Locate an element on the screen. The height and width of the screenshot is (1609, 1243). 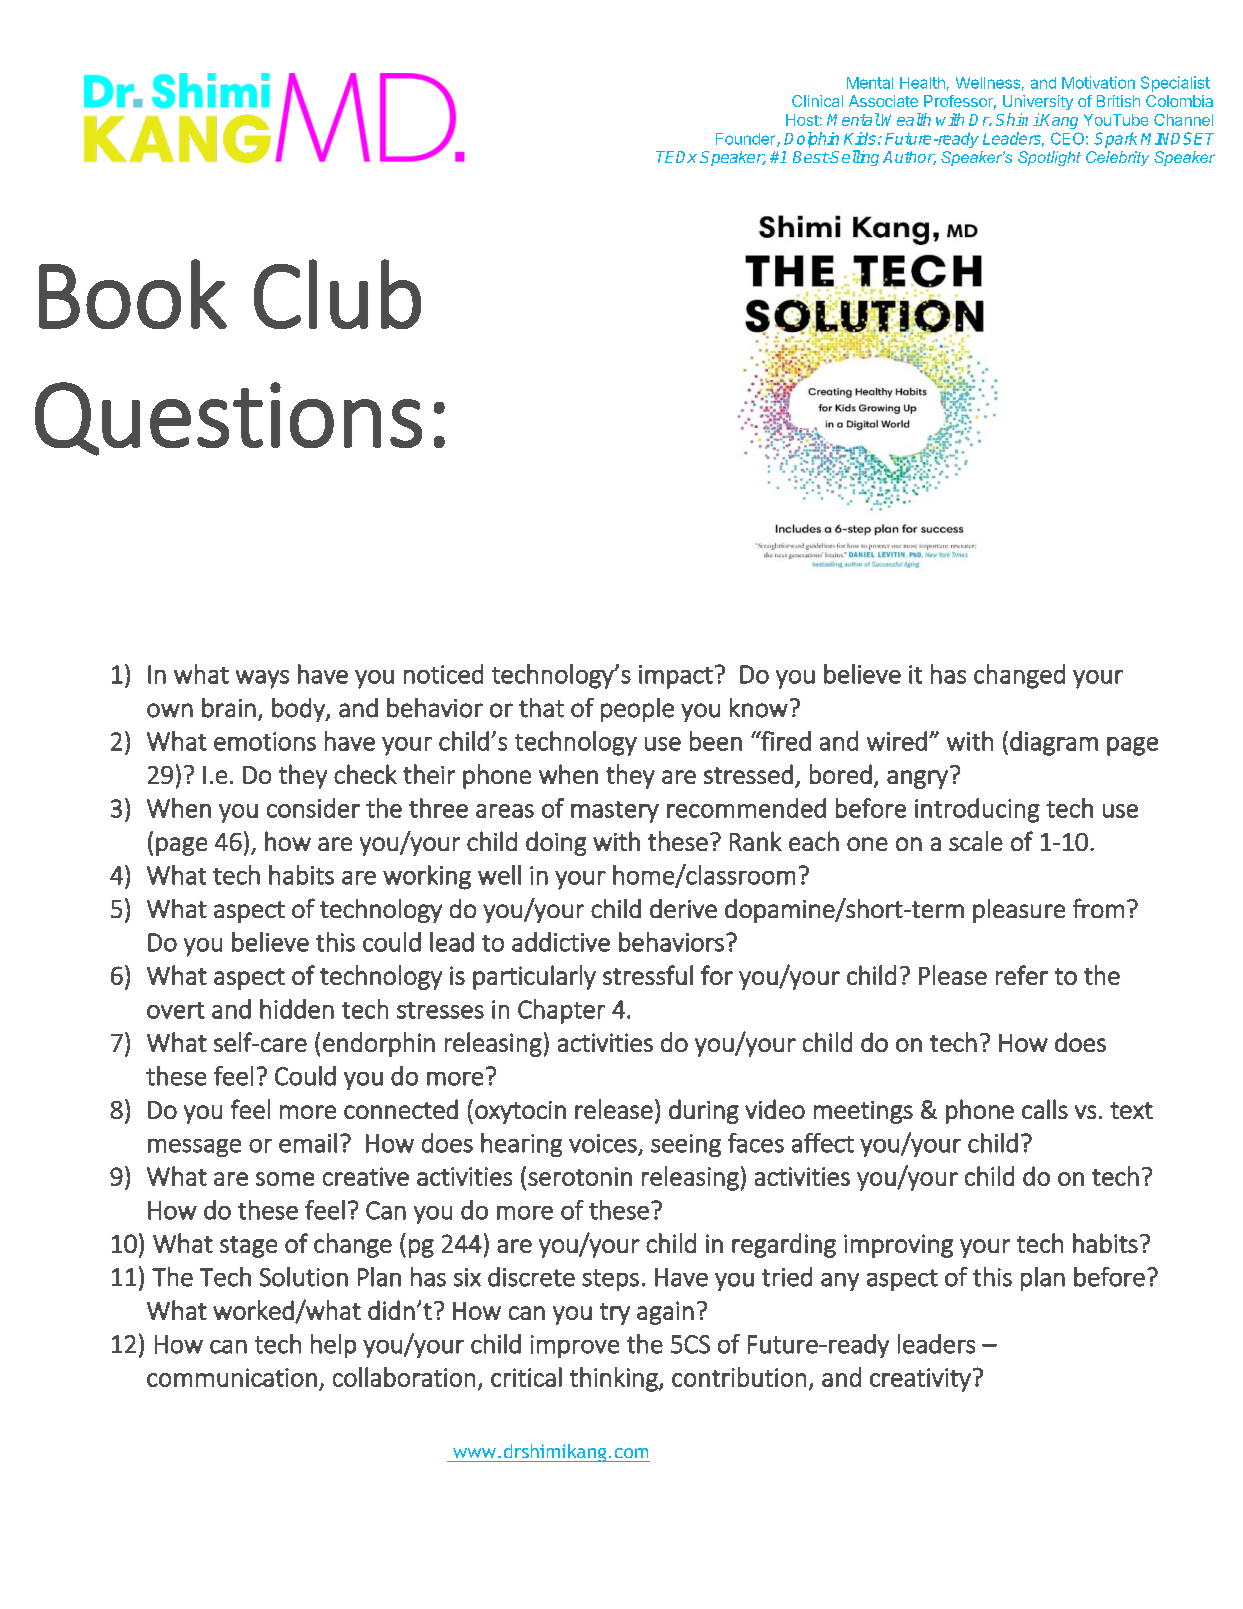
Questions is located at coordinates (228, 419).
